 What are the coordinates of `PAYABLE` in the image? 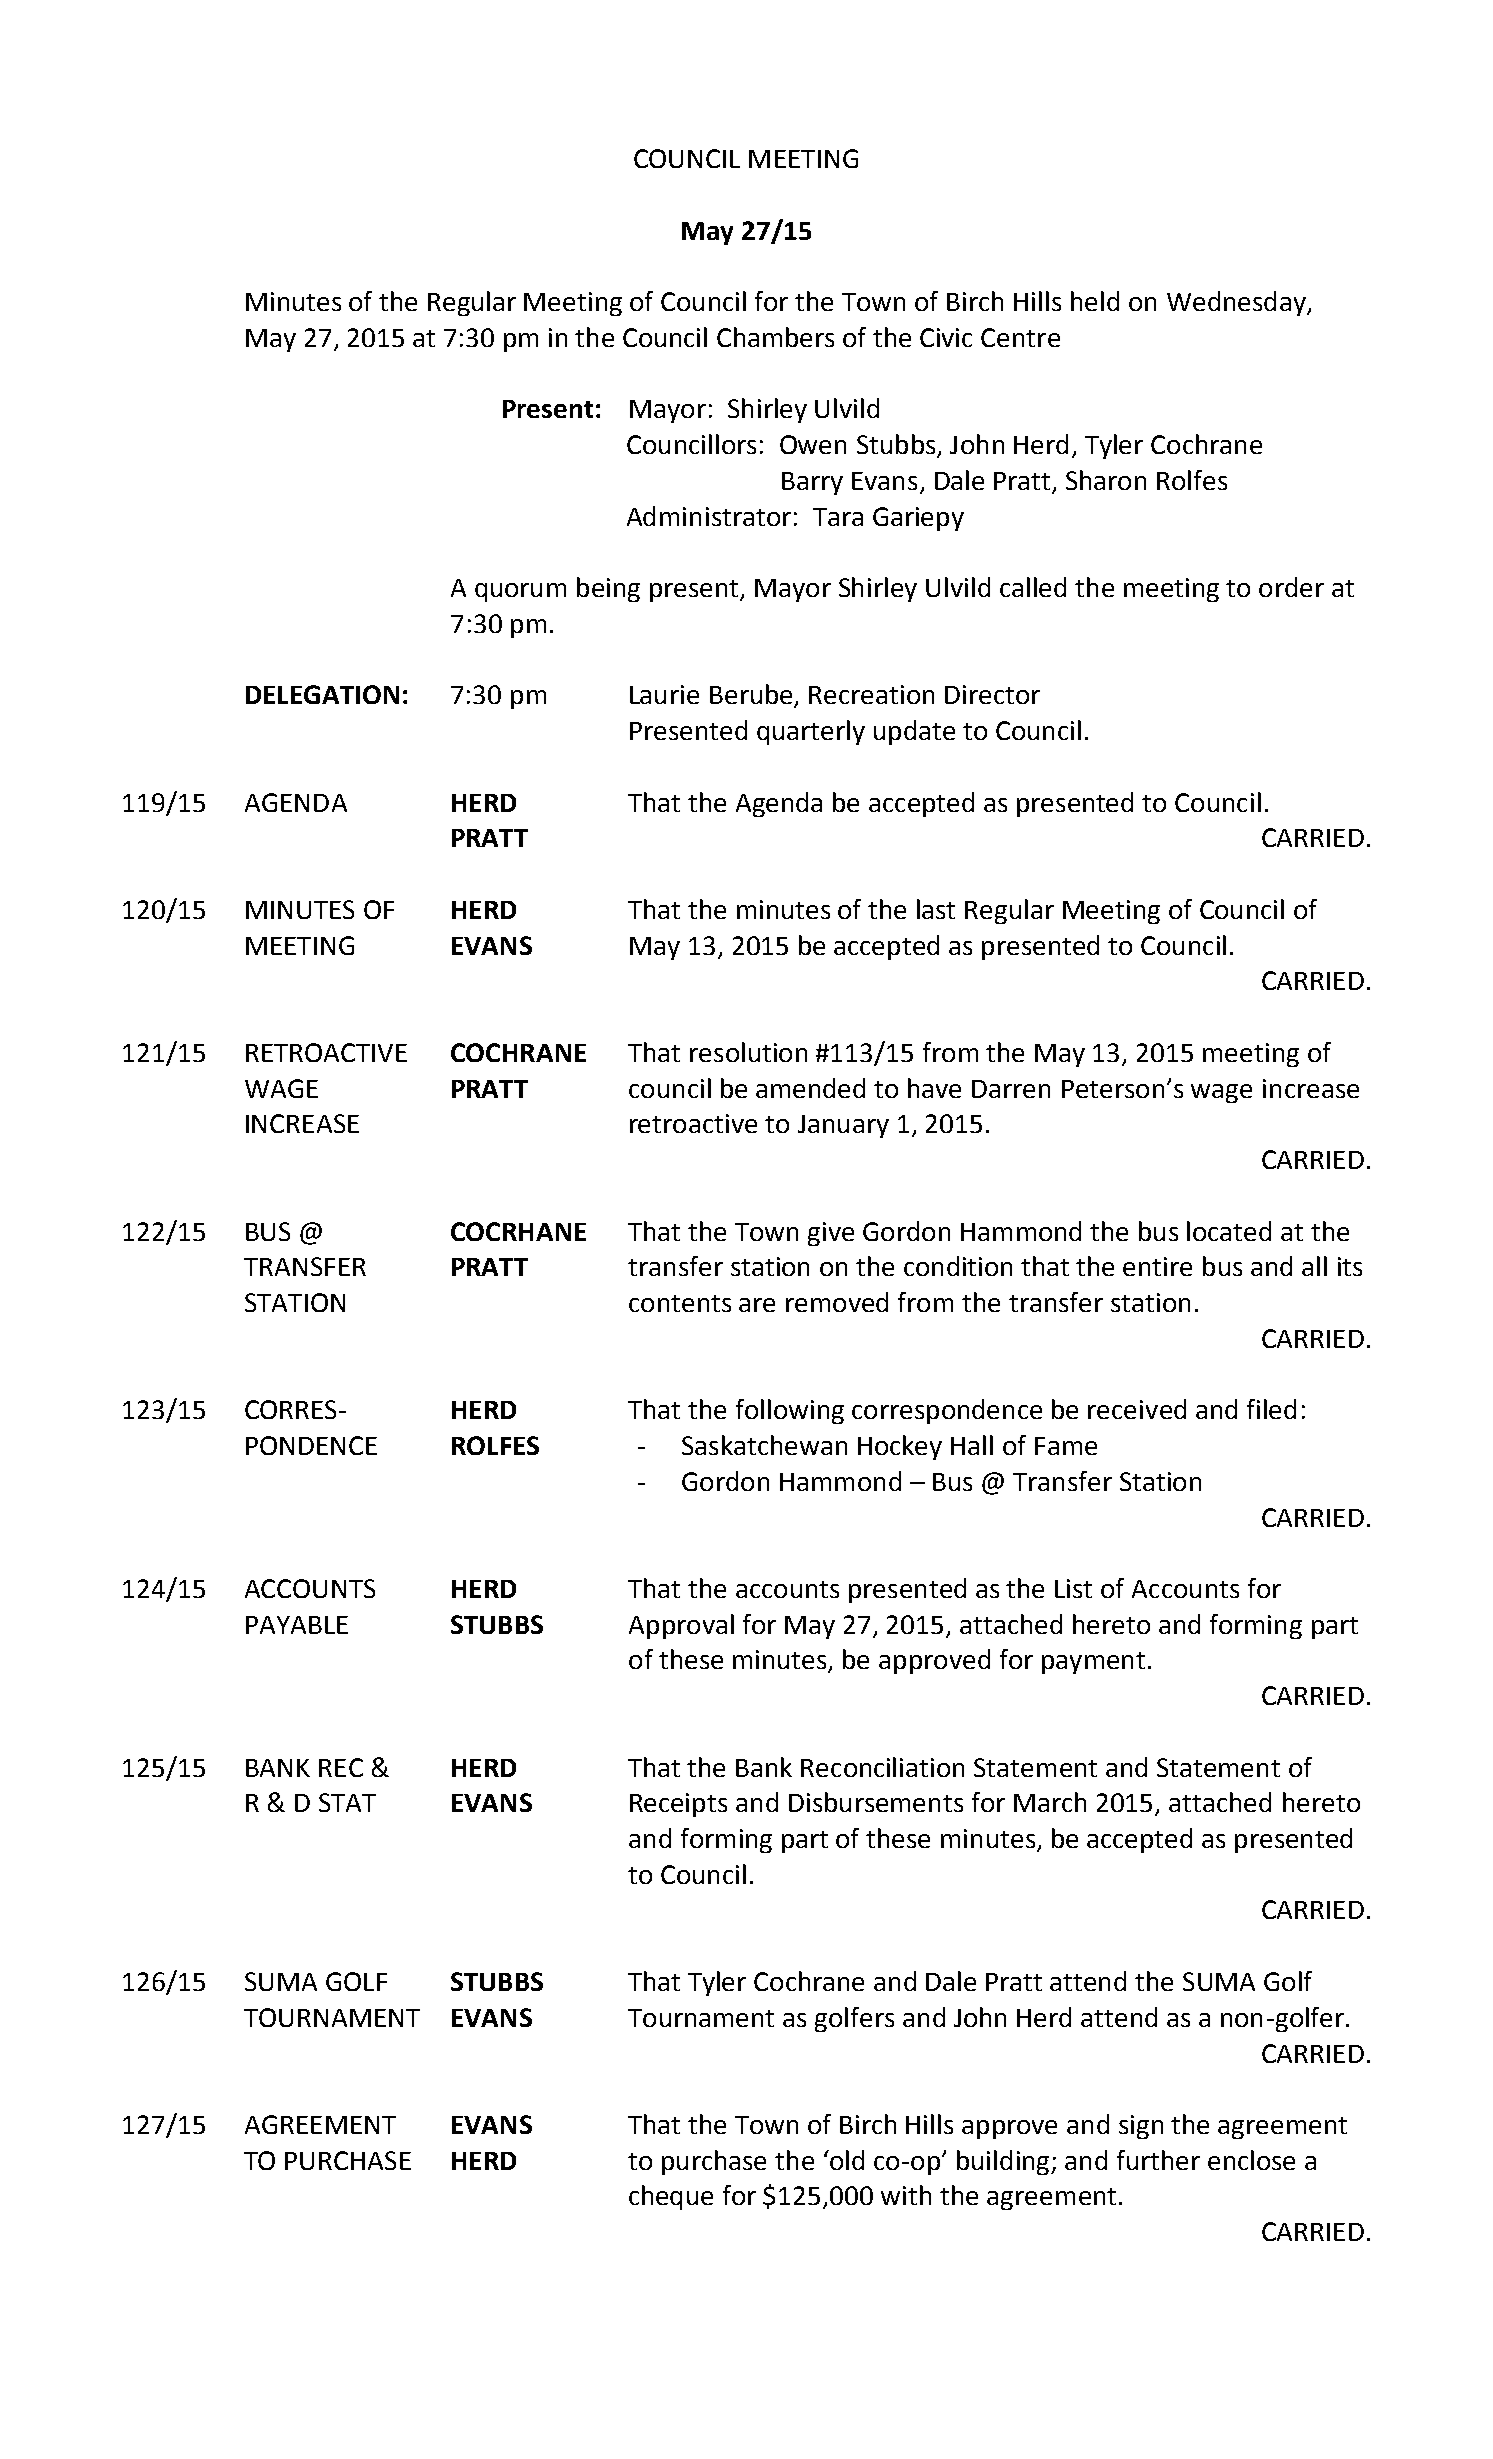 It's located at (297, 1625).
